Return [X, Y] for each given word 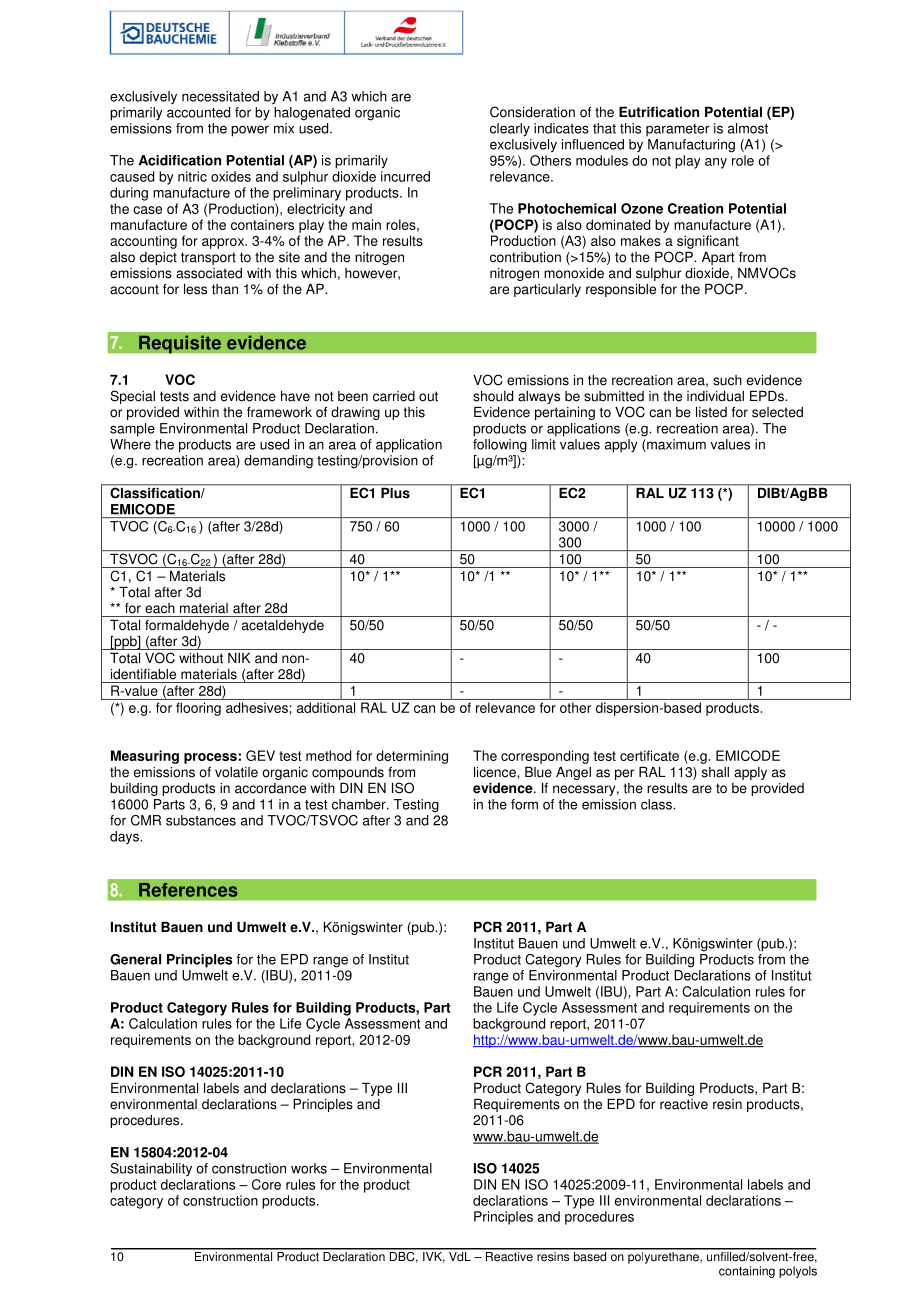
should [493, 396]
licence [496, 772]
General [135, 959]
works [309, 1168]
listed [711, 412]
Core [266, 1184]
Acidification [180, 160]
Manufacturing [691, 146]
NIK [239, 658]
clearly [510, 130]
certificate [649, 755]
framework [279, 412]
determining [412, 757]
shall [715, 772]
